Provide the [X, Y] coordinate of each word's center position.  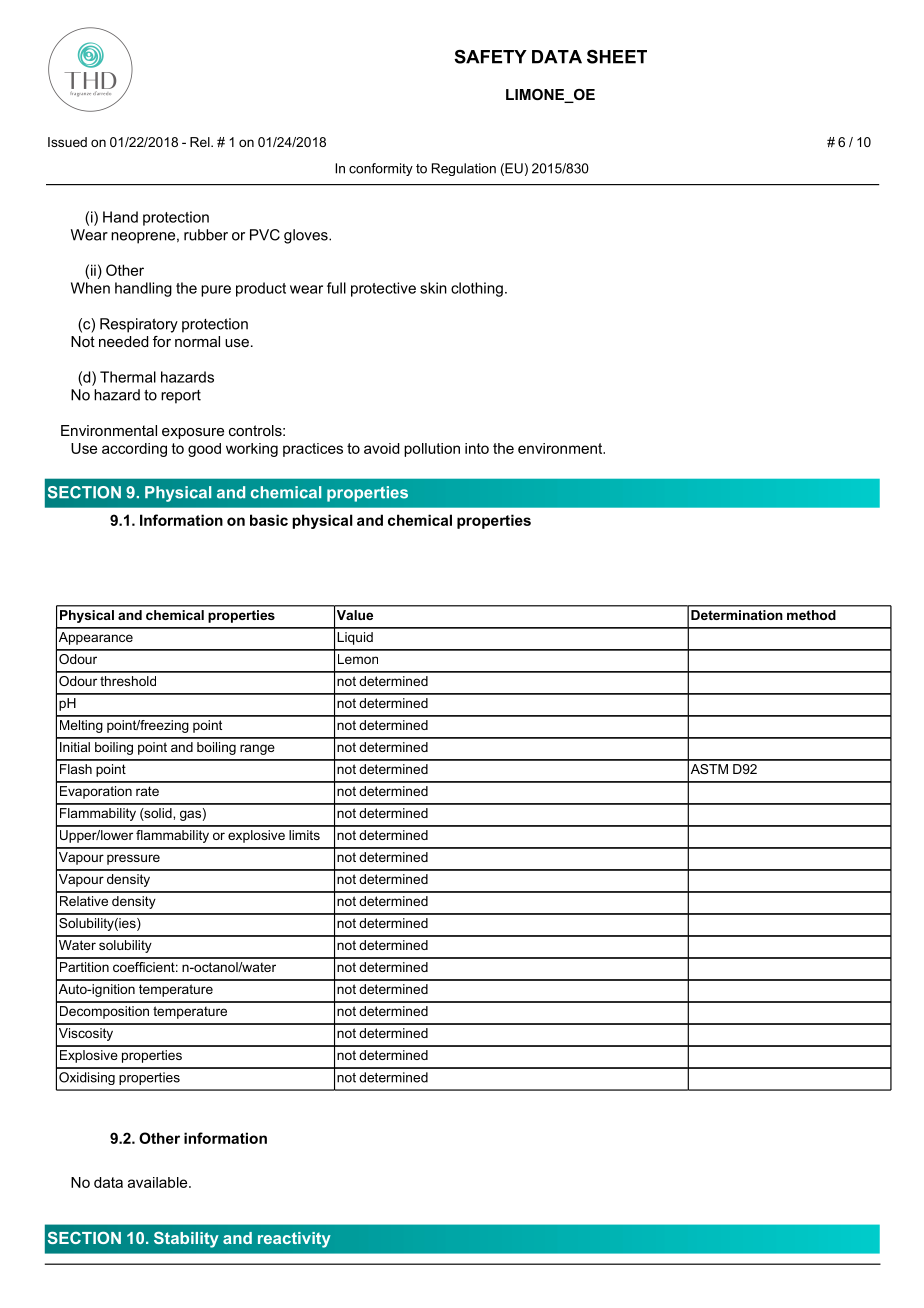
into [477, 448]
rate [147, 791]
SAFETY [490, 57]
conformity [381, 169]
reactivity [294, 1240]
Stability [186, 1240]
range [257, 749]
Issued [67, 142]
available [159, 1182]
